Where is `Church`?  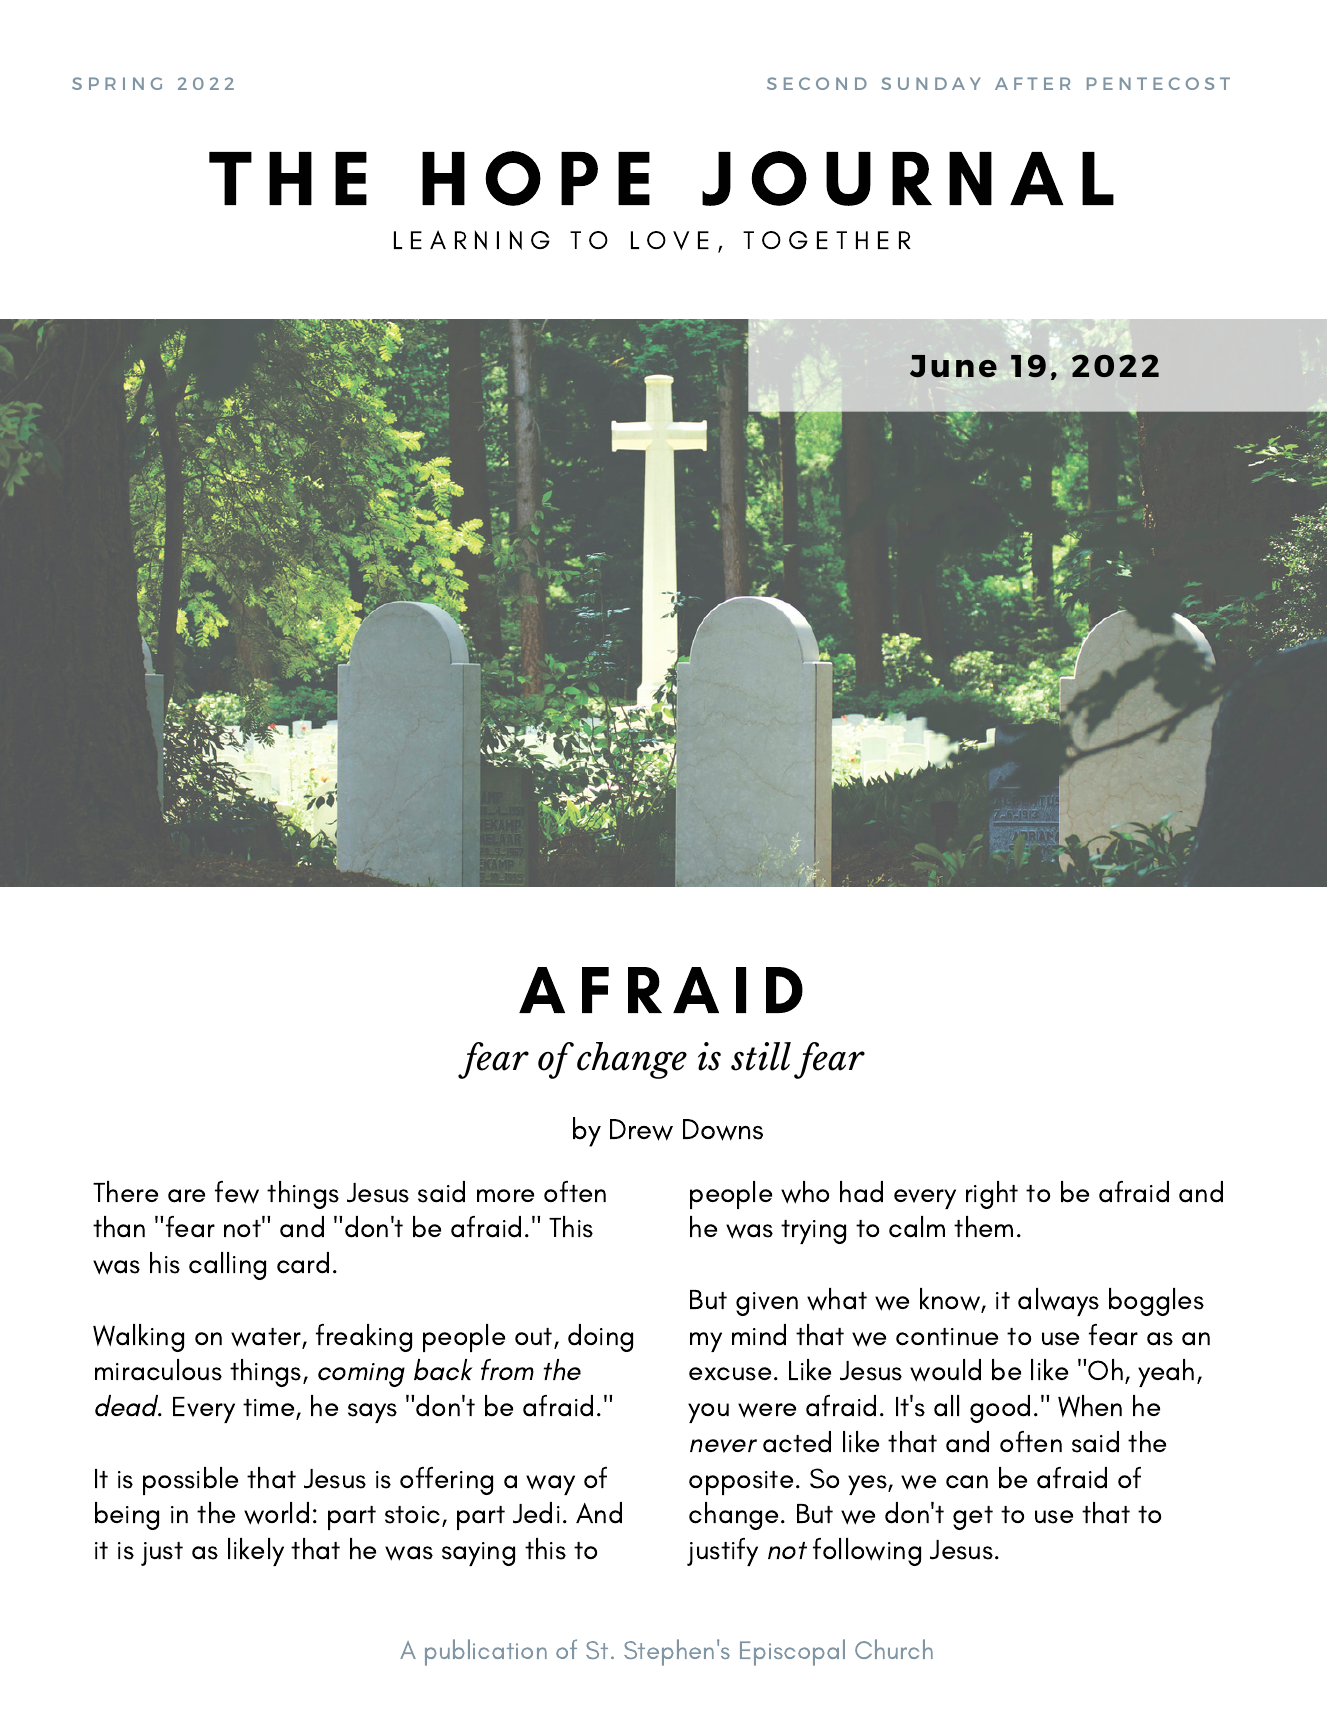 Church is located at coordinates (894, 1649).
